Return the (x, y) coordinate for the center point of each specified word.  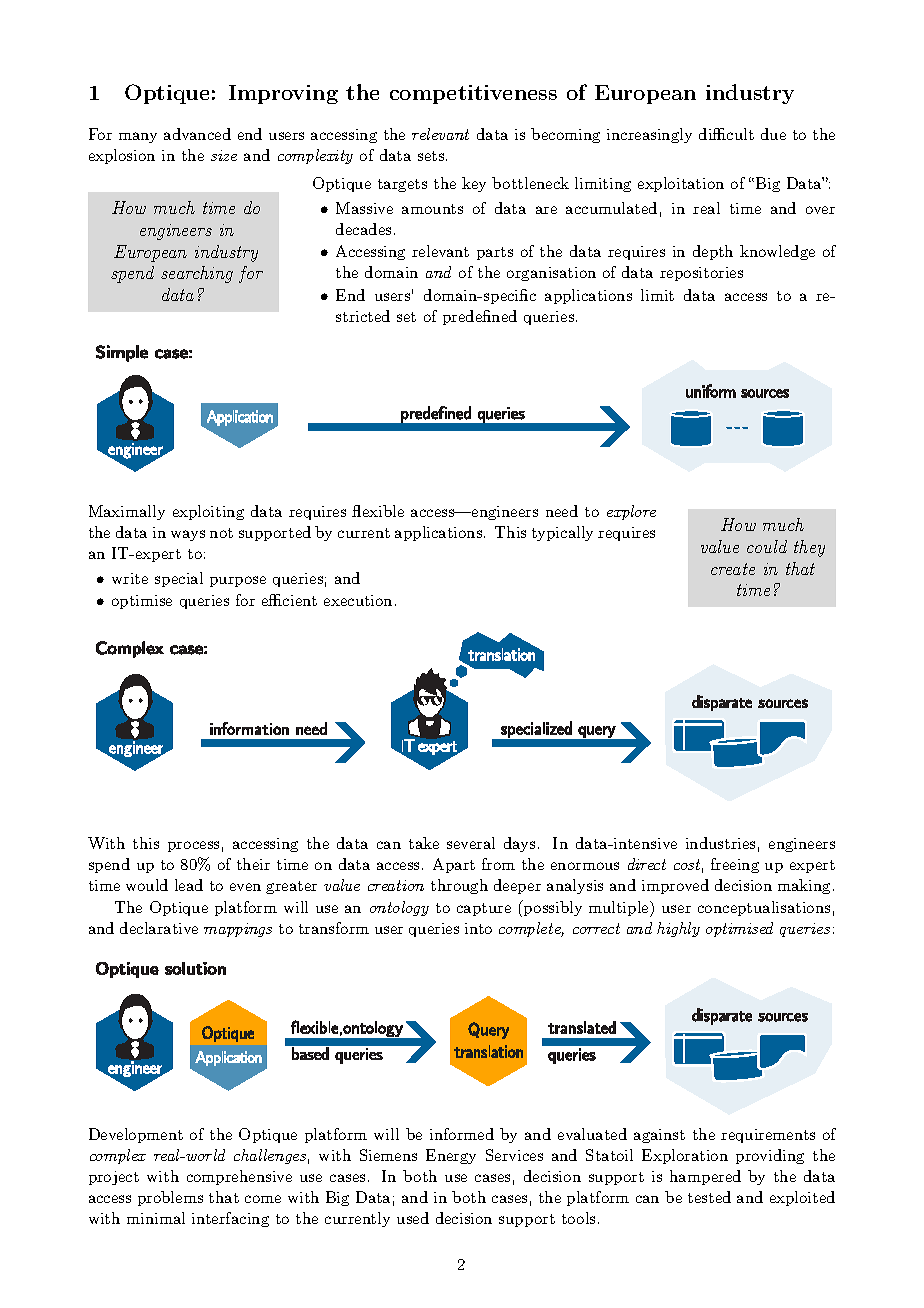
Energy (451, 1156)
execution (358, 600)
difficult (726, 134)
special (179, 579)
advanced (197, 134)
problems (170, 1198)
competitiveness (473, 94)
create (733, 569)
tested (709, 1197)
